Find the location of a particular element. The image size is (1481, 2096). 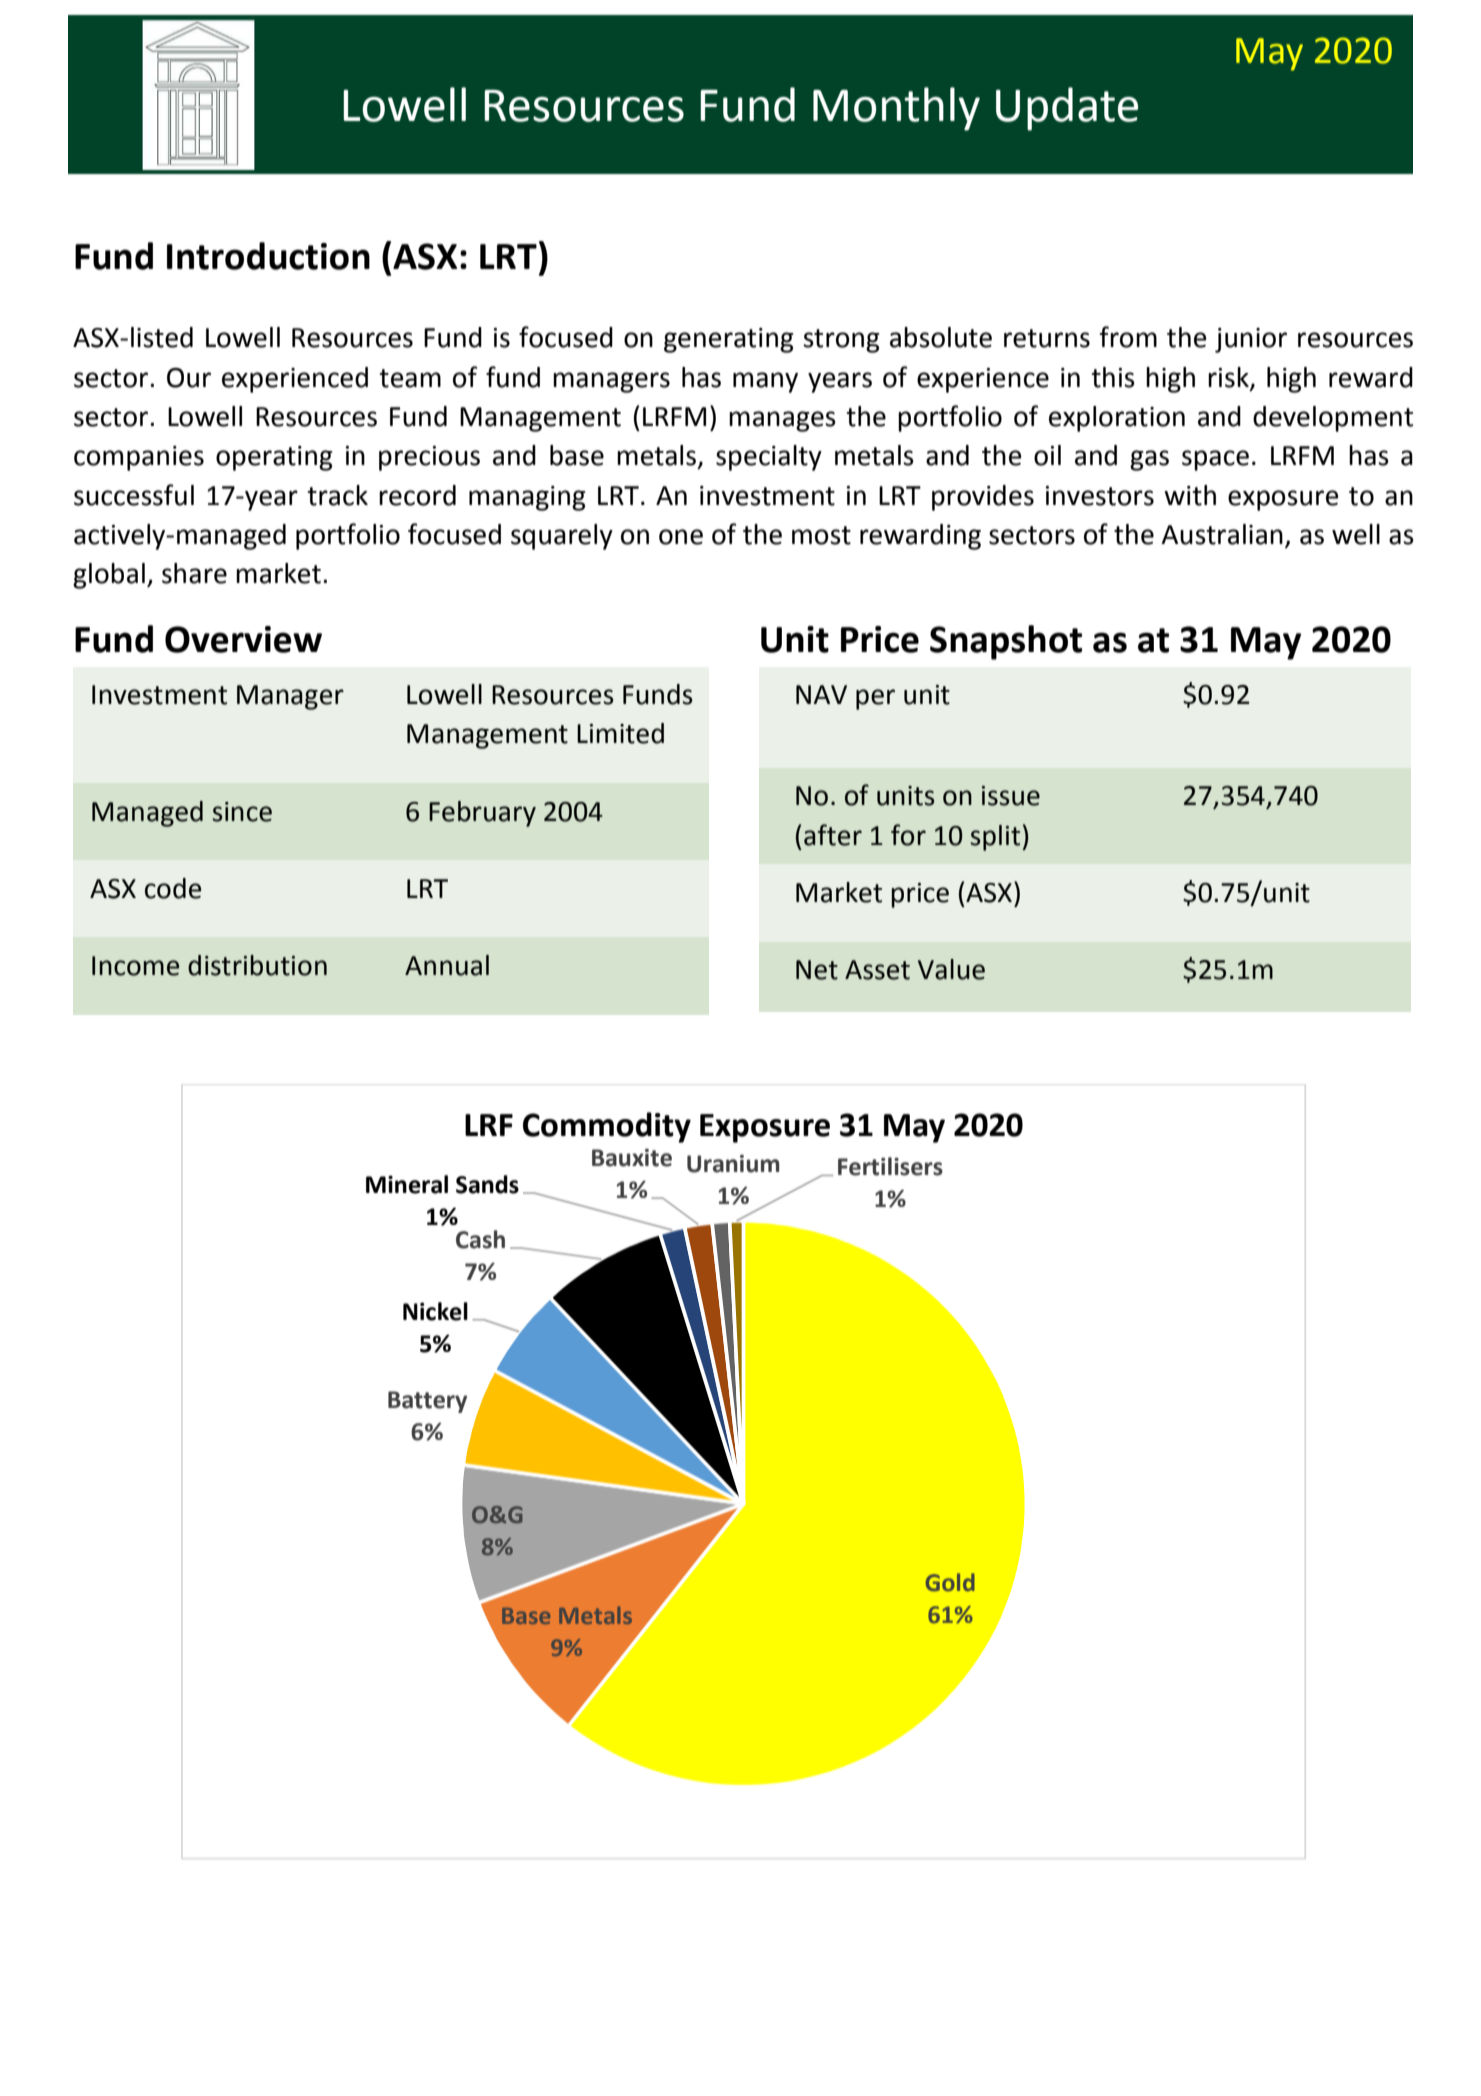

Gold is located at coordinates (950, 1582).
